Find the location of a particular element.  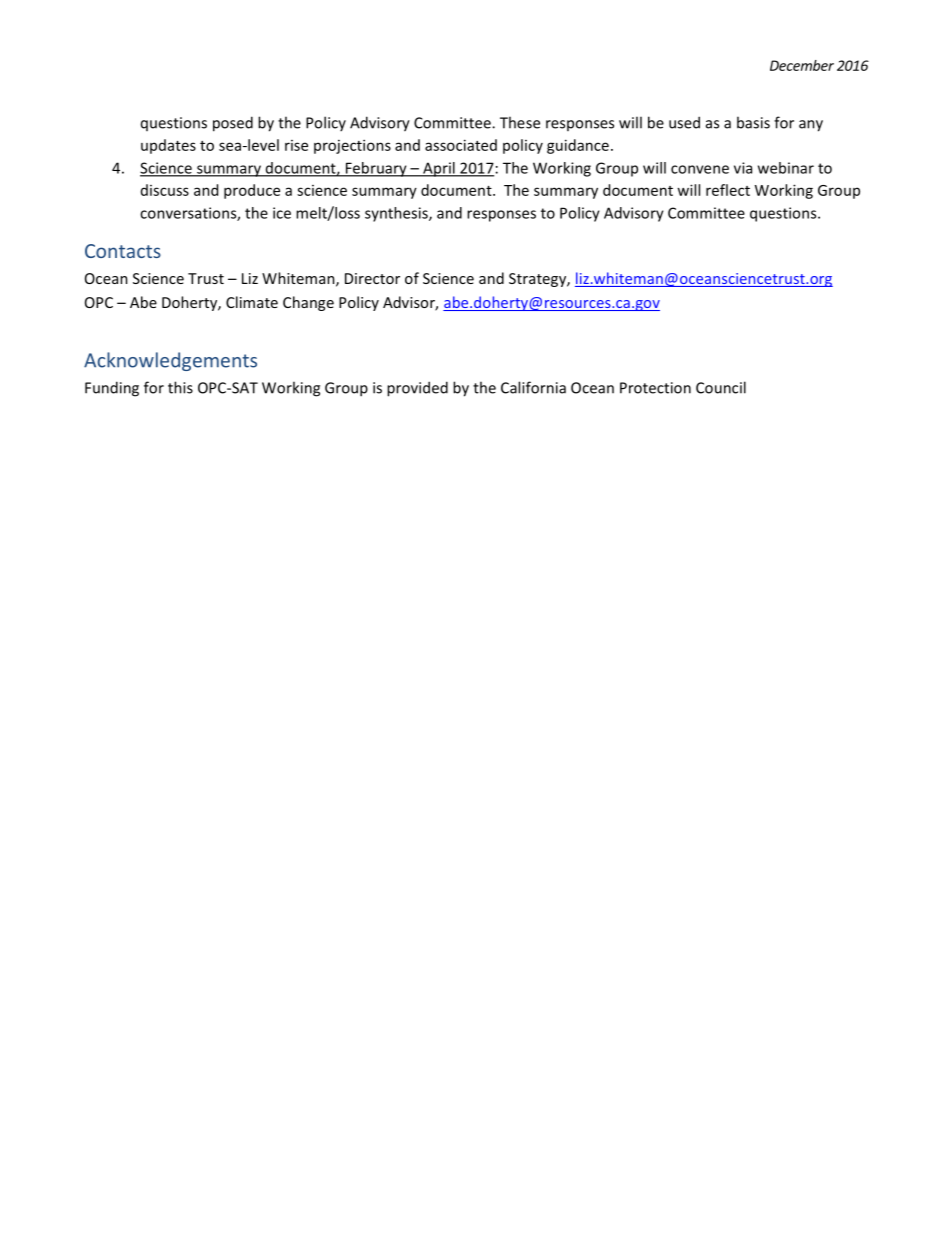

posed is located at coordinates (233, 124).
